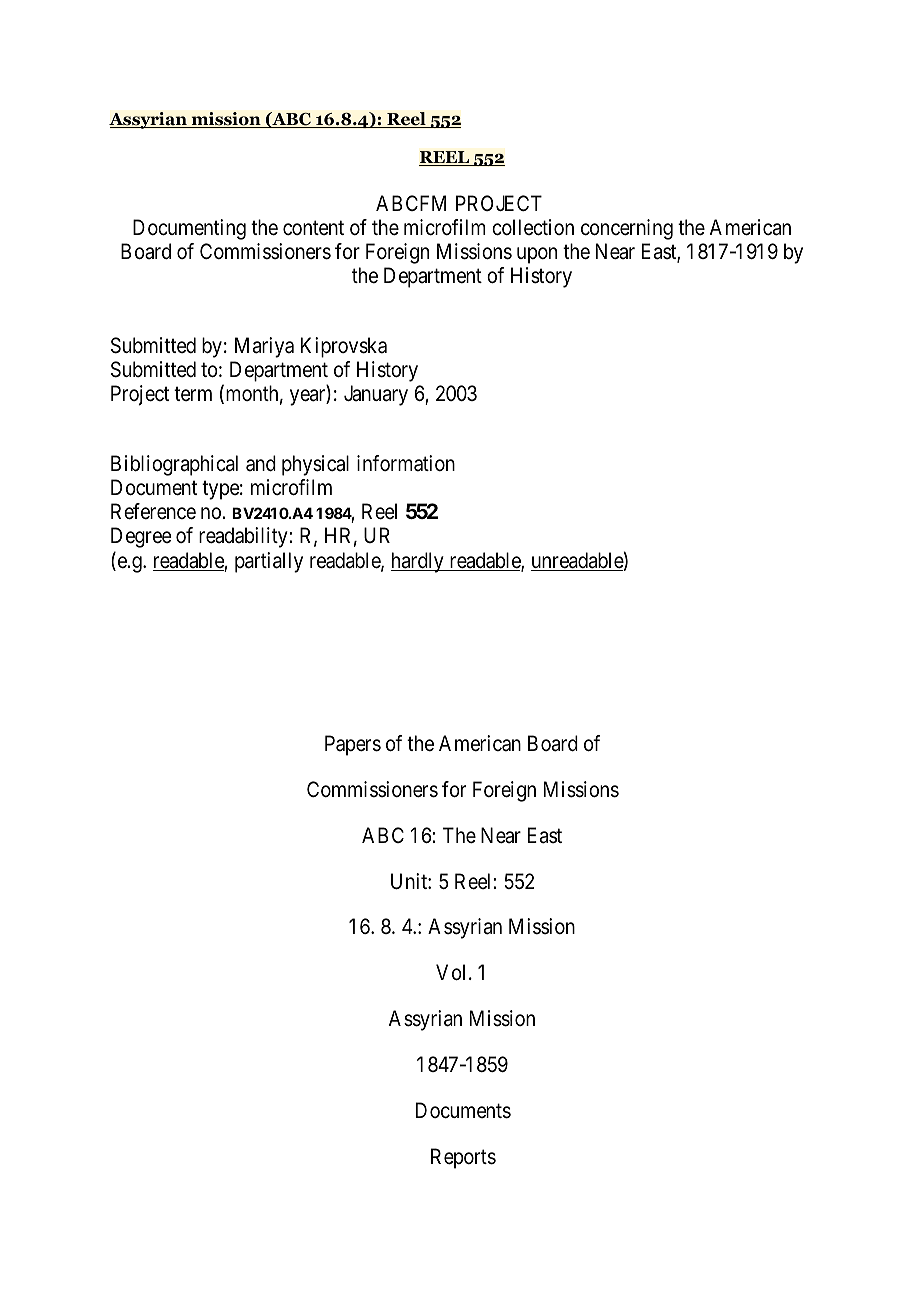 Image resolution: width=924 pixels, height=1308 pixels. What do you see at coordinates (418, 562) in the page?
I see `hardly` at bounding box center [418, 562].
